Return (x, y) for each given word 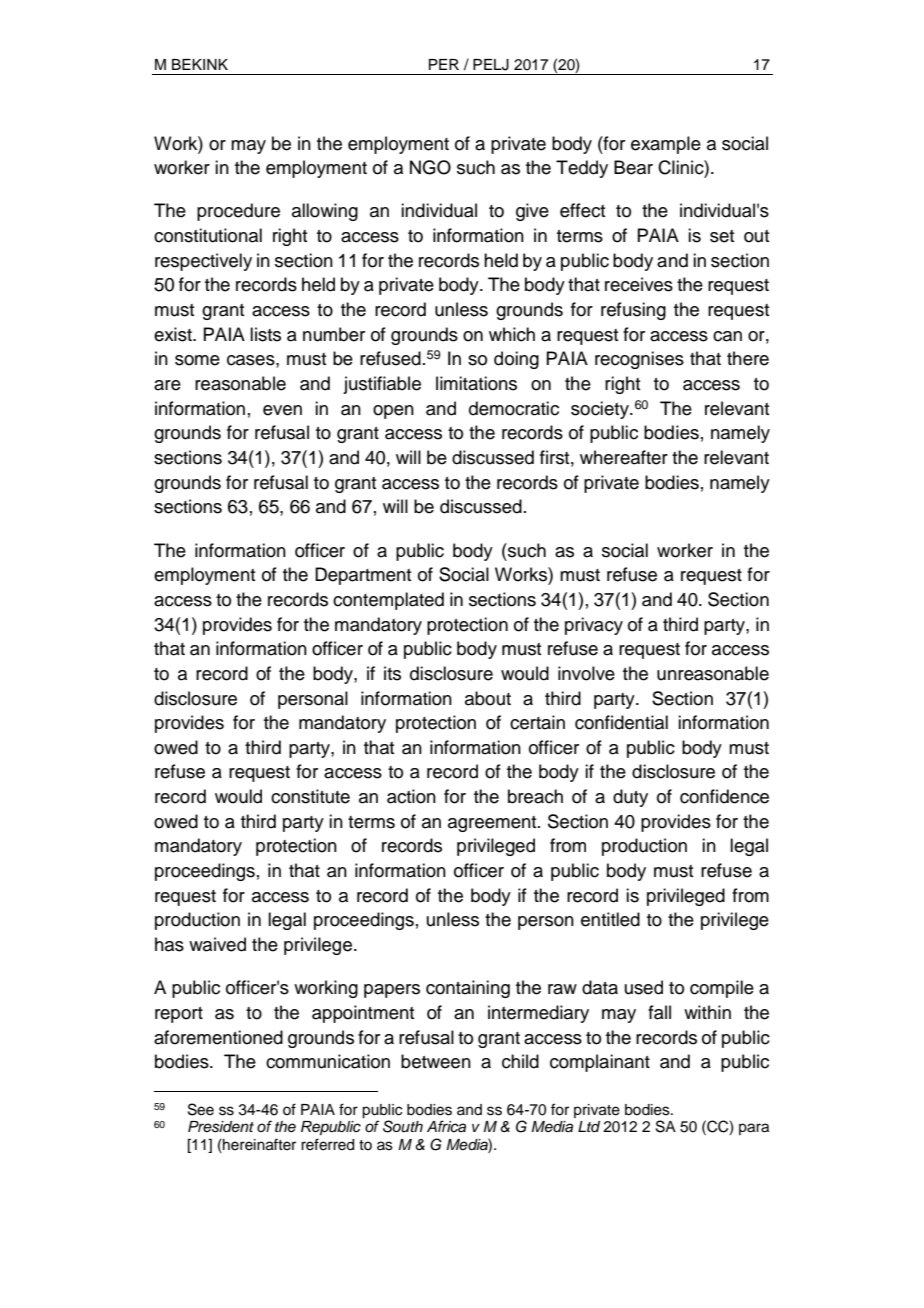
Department (363, 576)
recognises (639, 360)
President (221, 1127)
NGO (430, 167)
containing (468, 989)
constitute (310, 796)
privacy (594, 626)
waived (217, 944)
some (197, 360)
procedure (238, 212)
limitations (476, 383)
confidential (621, 722)
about (488, 698)
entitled (610, 919)
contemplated (388, 601)
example (666, 145)
